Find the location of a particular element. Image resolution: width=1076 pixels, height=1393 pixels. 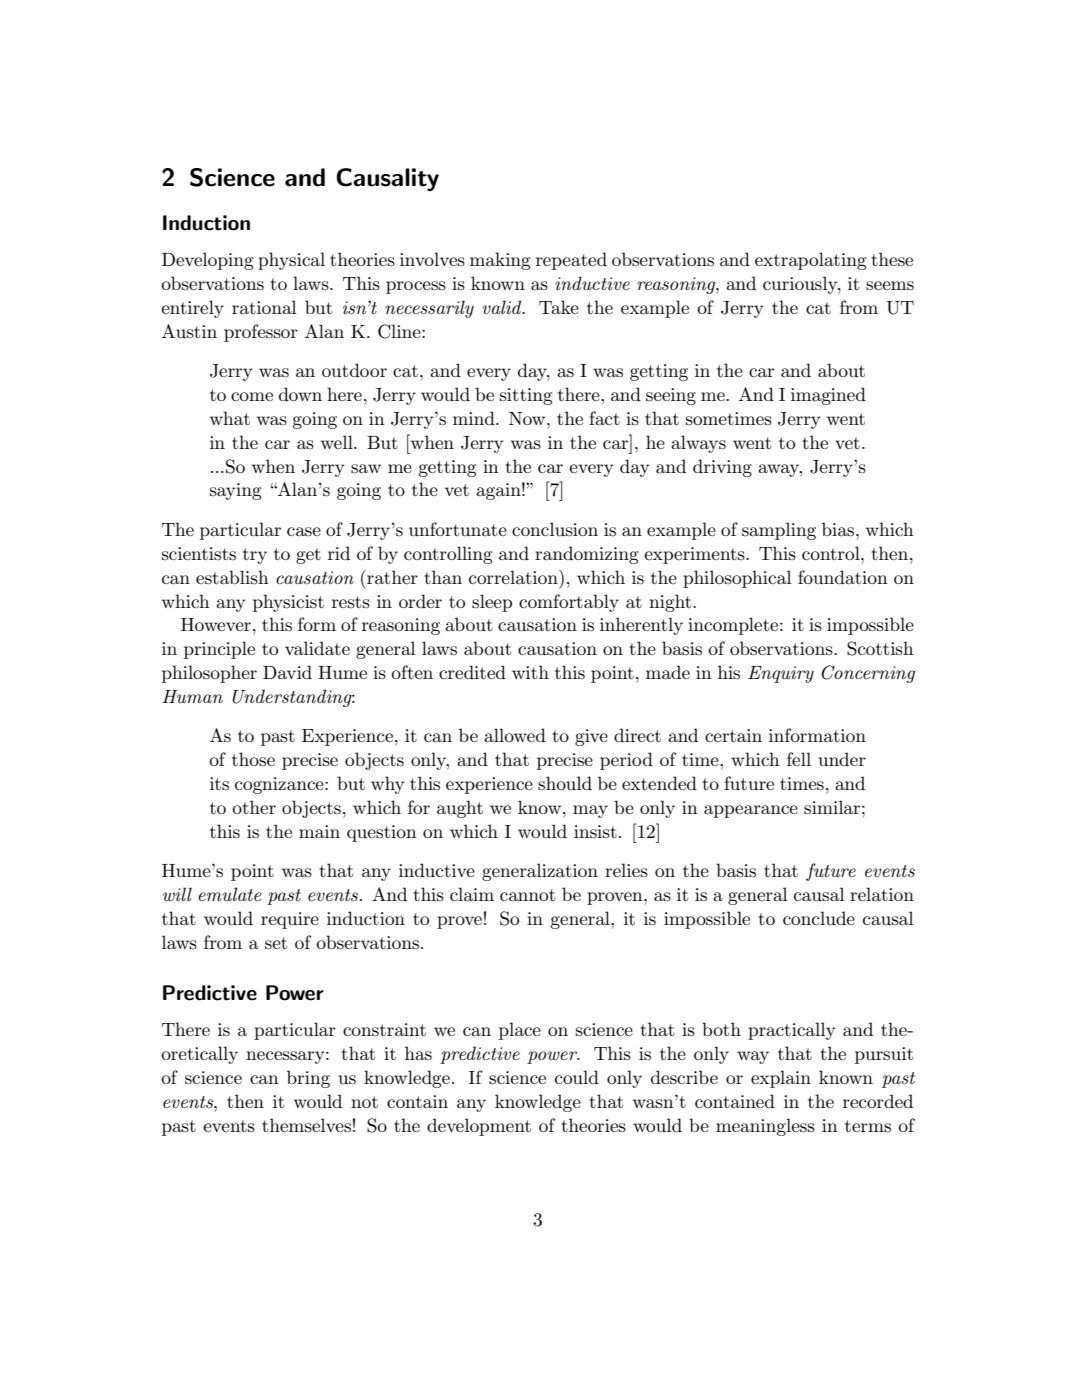

extrapolating is located at coordinates (811, 261).
